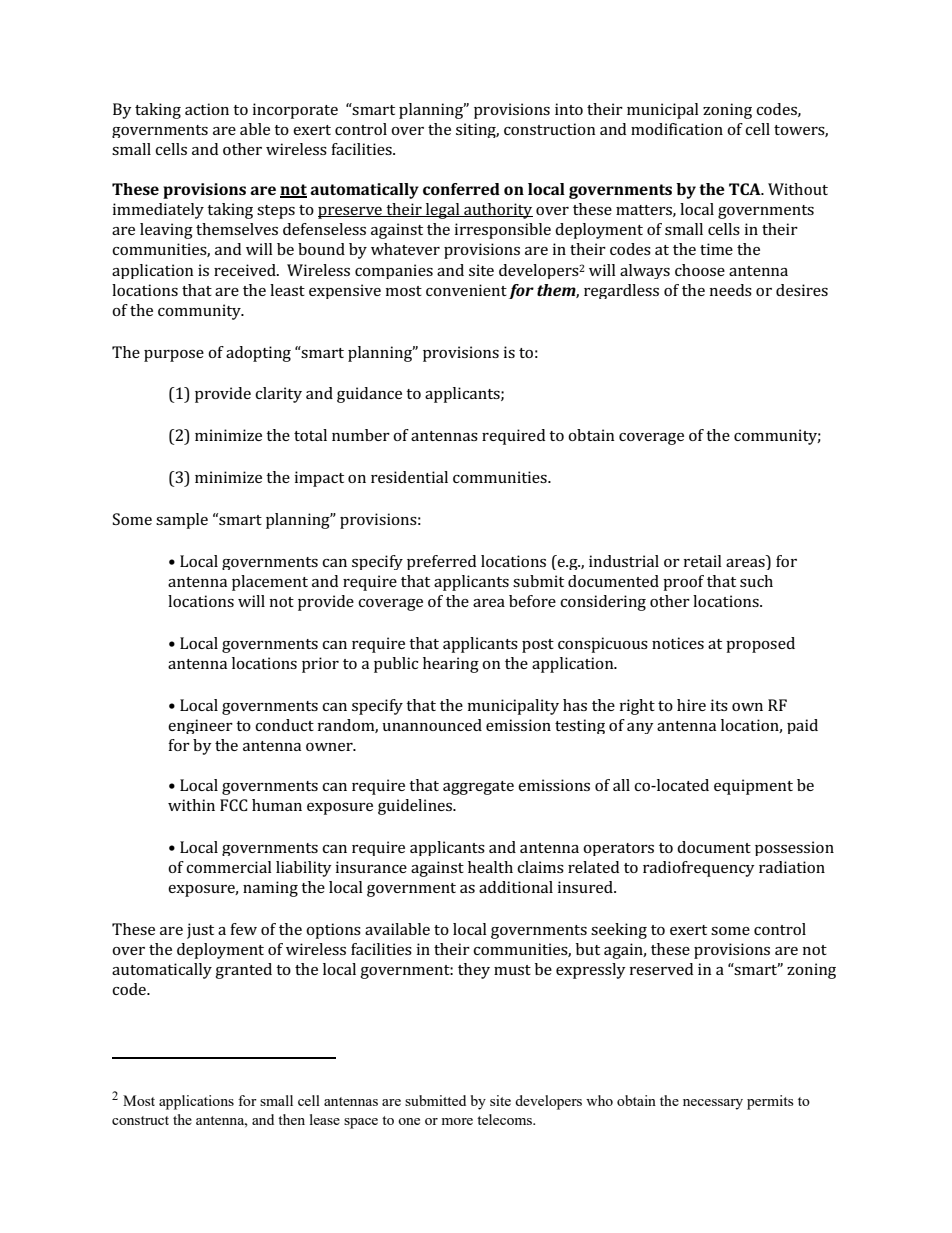  What do you see at coordinates (207, 109) in the page?
I see `action` at bounding box center [207, 109].
